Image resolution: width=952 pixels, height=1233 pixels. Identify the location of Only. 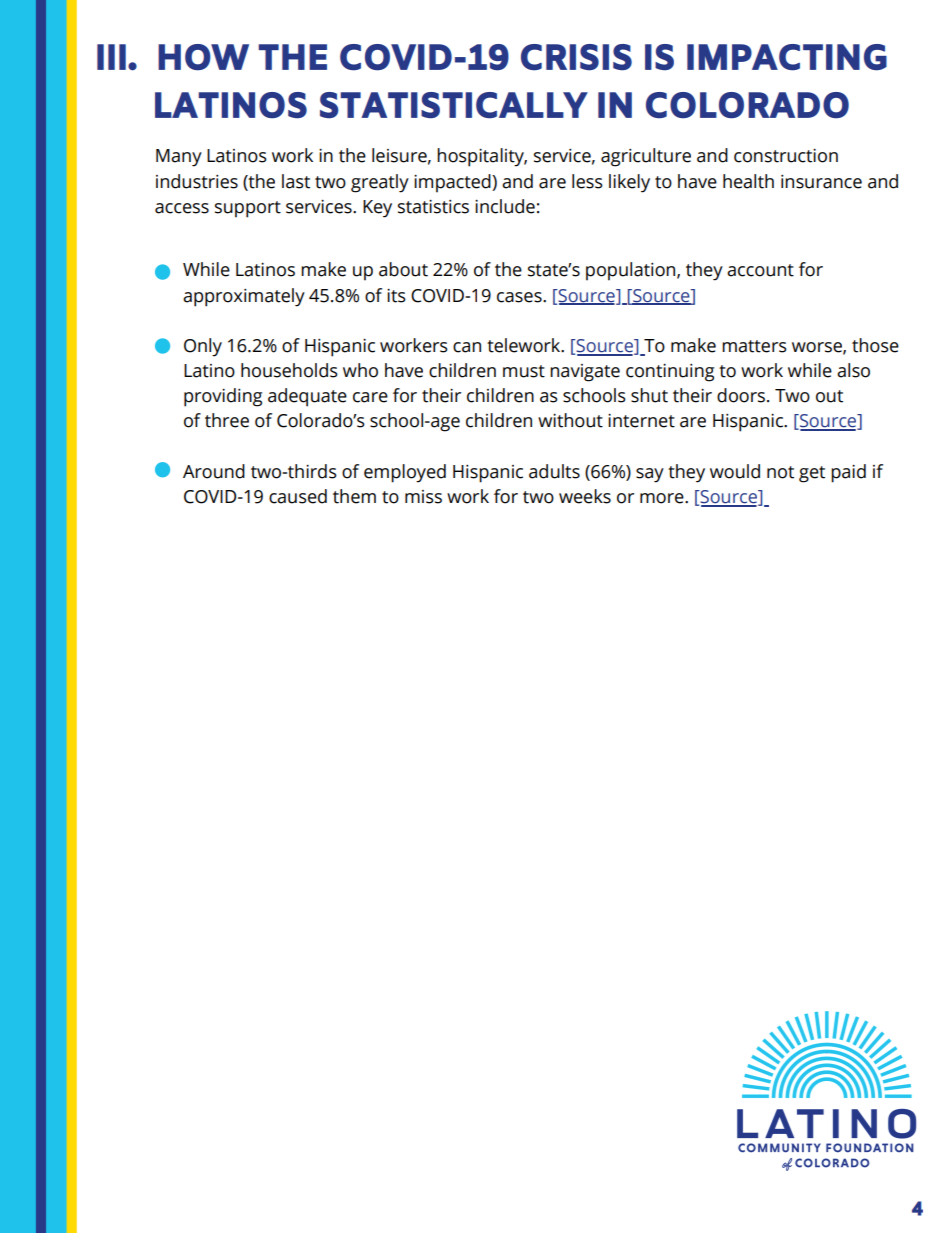
(203, 347).
